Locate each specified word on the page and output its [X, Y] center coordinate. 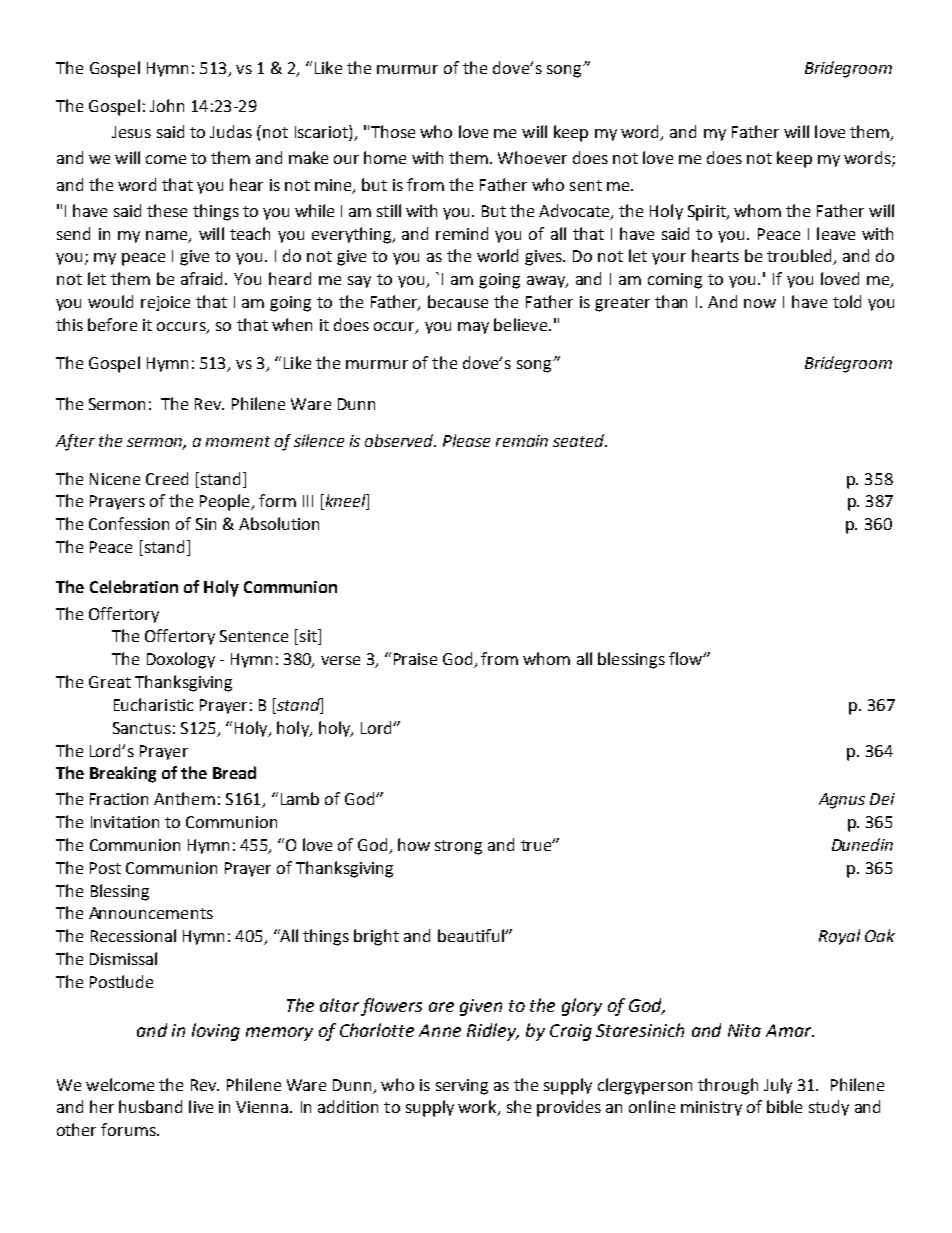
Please [466, 440]
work [478, 1108]
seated [579, 440]
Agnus [842, 801]
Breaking [123, 774]
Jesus [131, 132]
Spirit [708, 213]
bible [784, 1106]
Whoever [532, 157]
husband [150, 1106]
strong [458, 847]
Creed [167, 478]
